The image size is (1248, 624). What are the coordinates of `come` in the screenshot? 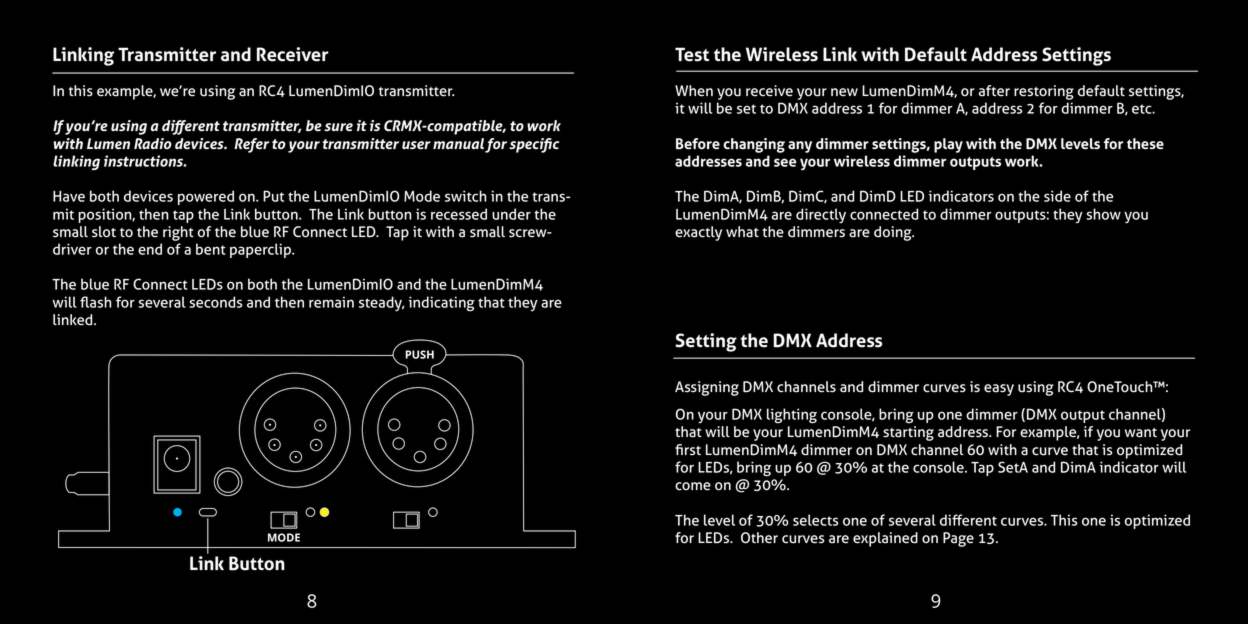 It's located at (693, 486).
